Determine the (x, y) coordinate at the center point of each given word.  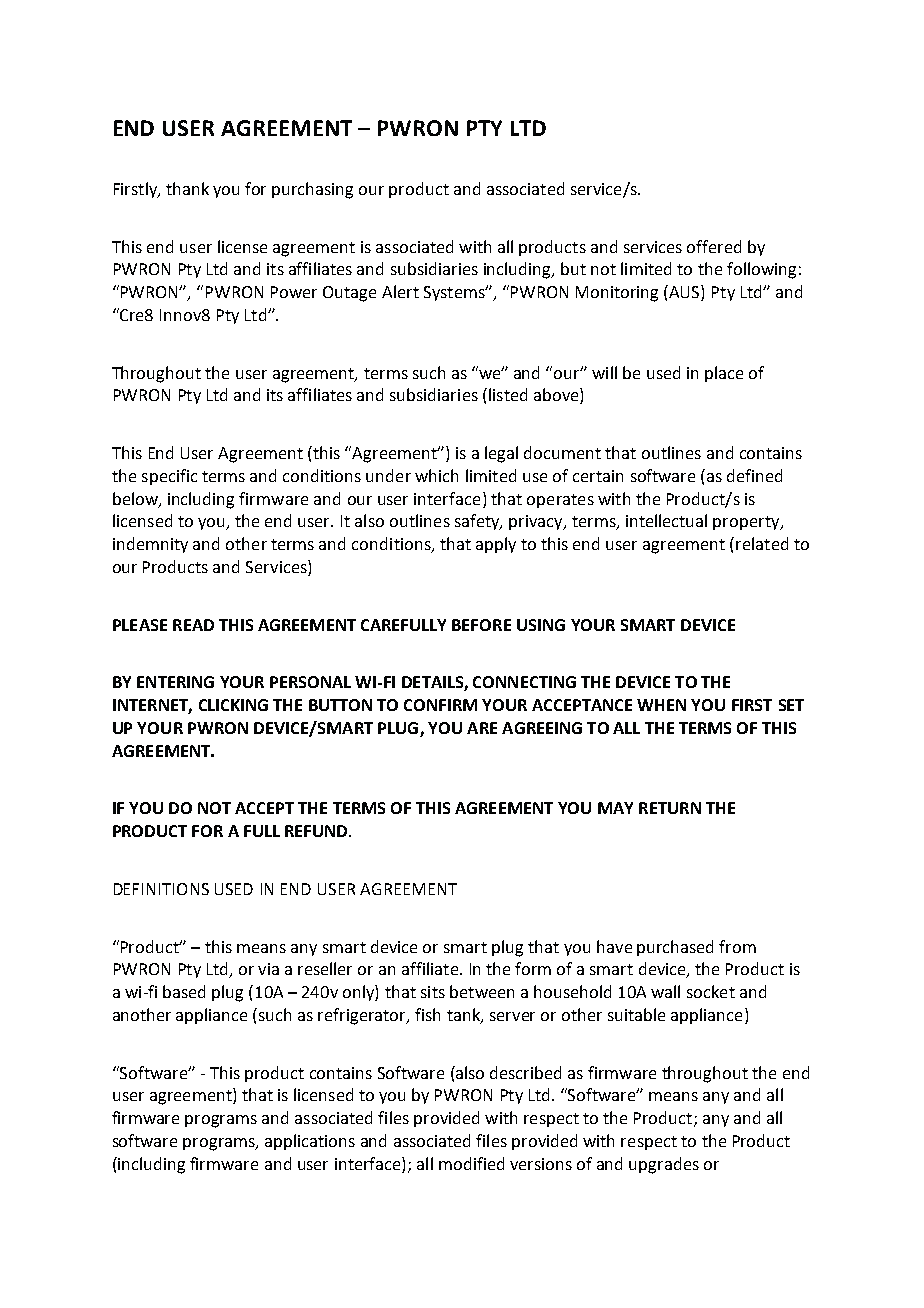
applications (310, 1142)
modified (471, 1163)
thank (187, 188)
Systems (455, 293)
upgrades (664, 1165)
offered (714, 246)
